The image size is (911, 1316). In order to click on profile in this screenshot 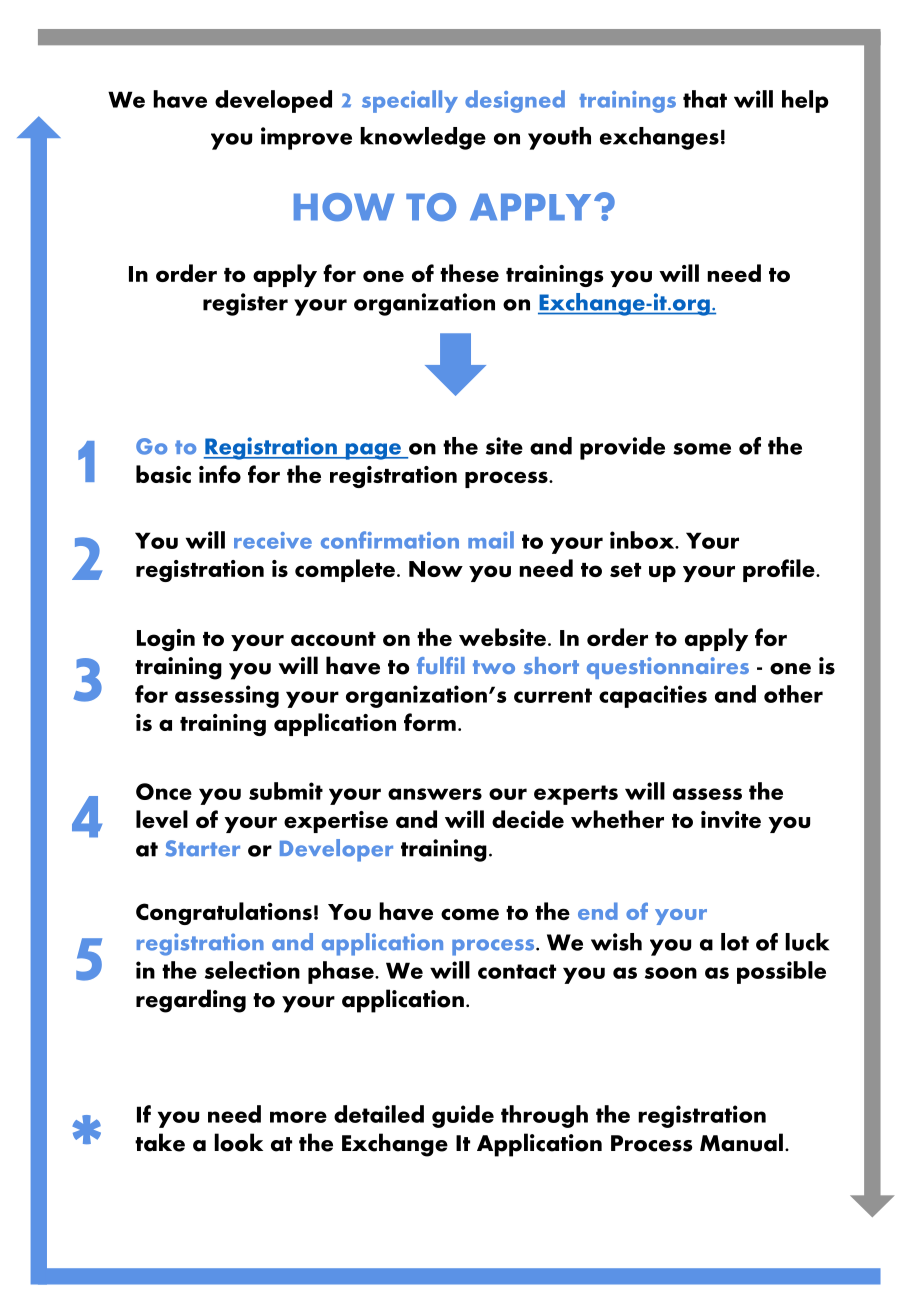, I will do `click(780, 570)`.
